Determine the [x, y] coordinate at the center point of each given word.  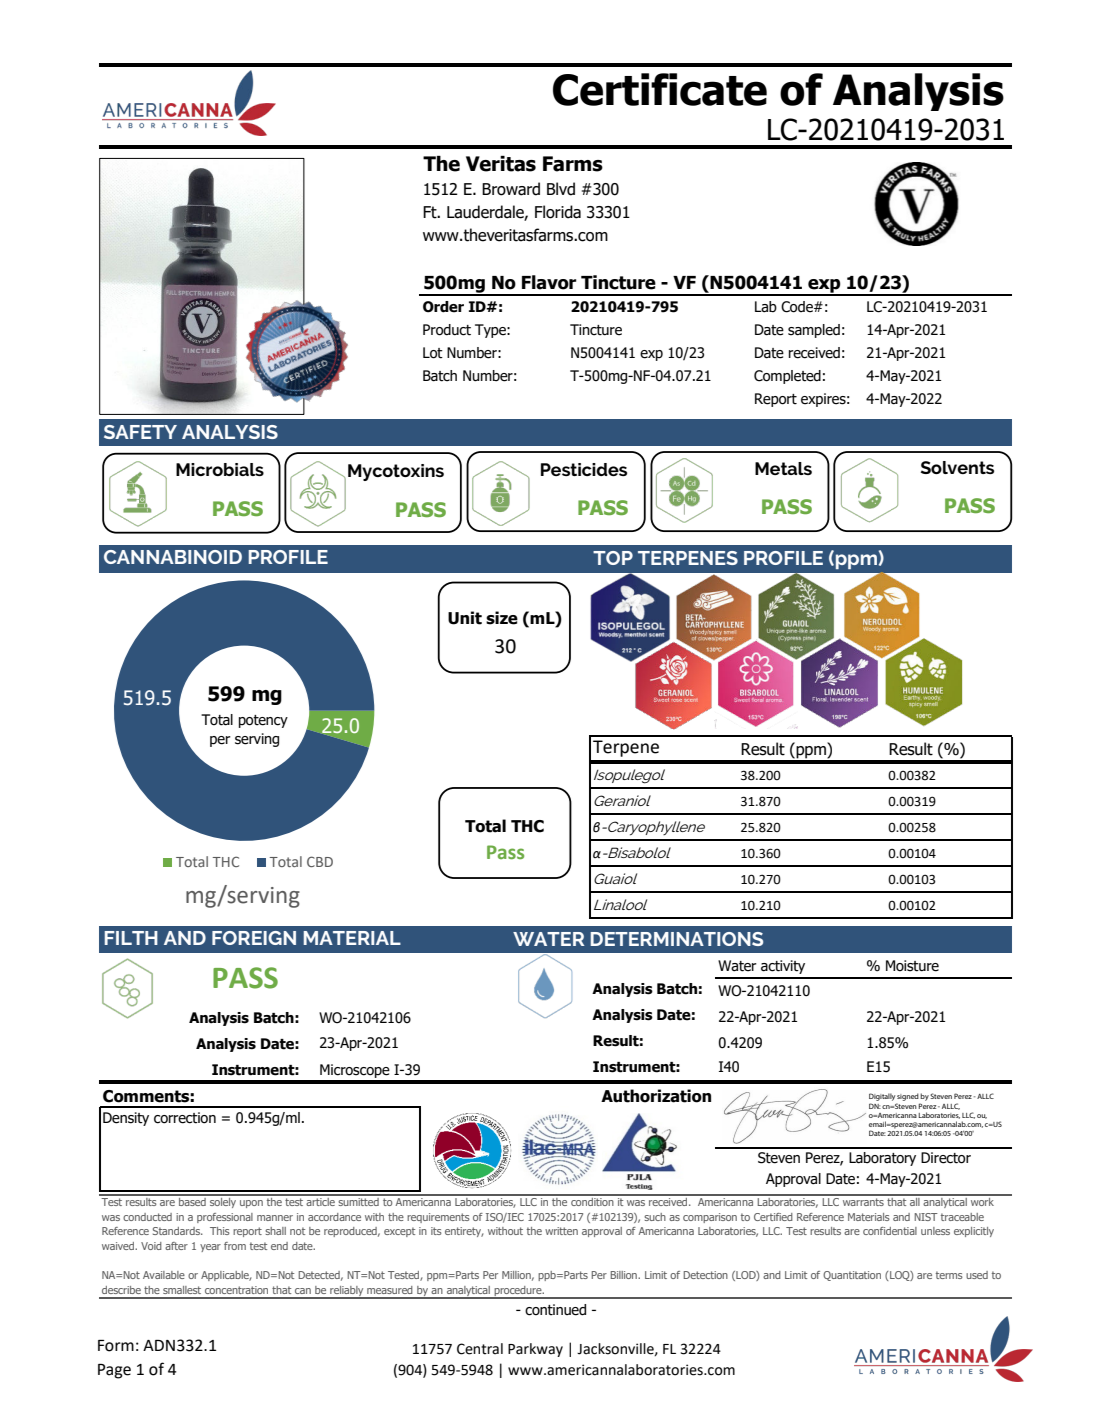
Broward [511, 189]
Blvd [561, 189]
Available [164, 1275]
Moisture [912, 966]
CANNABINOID [173, 557]
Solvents [957, 467]
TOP [613, 558]
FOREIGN [254, 938]
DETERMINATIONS [676, 939]
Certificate [660, 89]
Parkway [535, 1350]
